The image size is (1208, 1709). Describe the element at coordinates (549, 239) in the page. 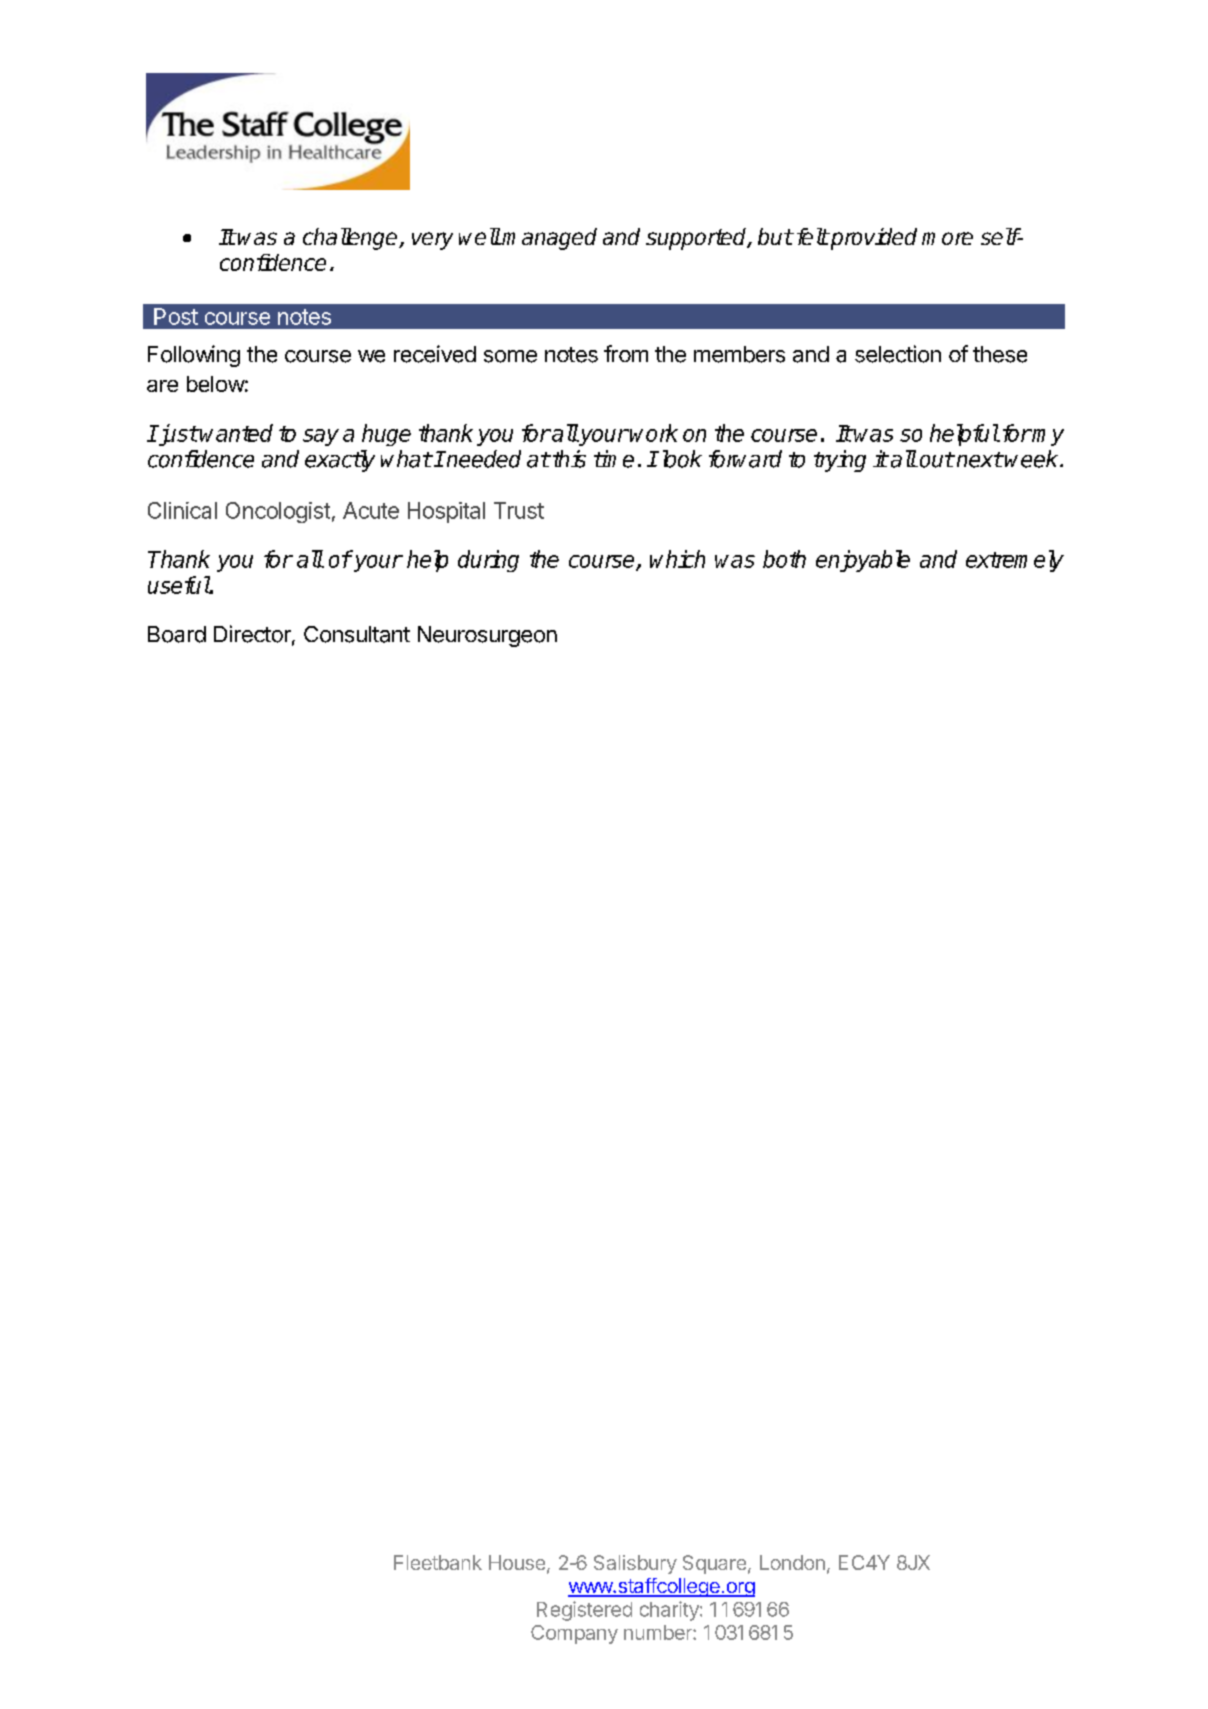

I see `managed` at that location.
